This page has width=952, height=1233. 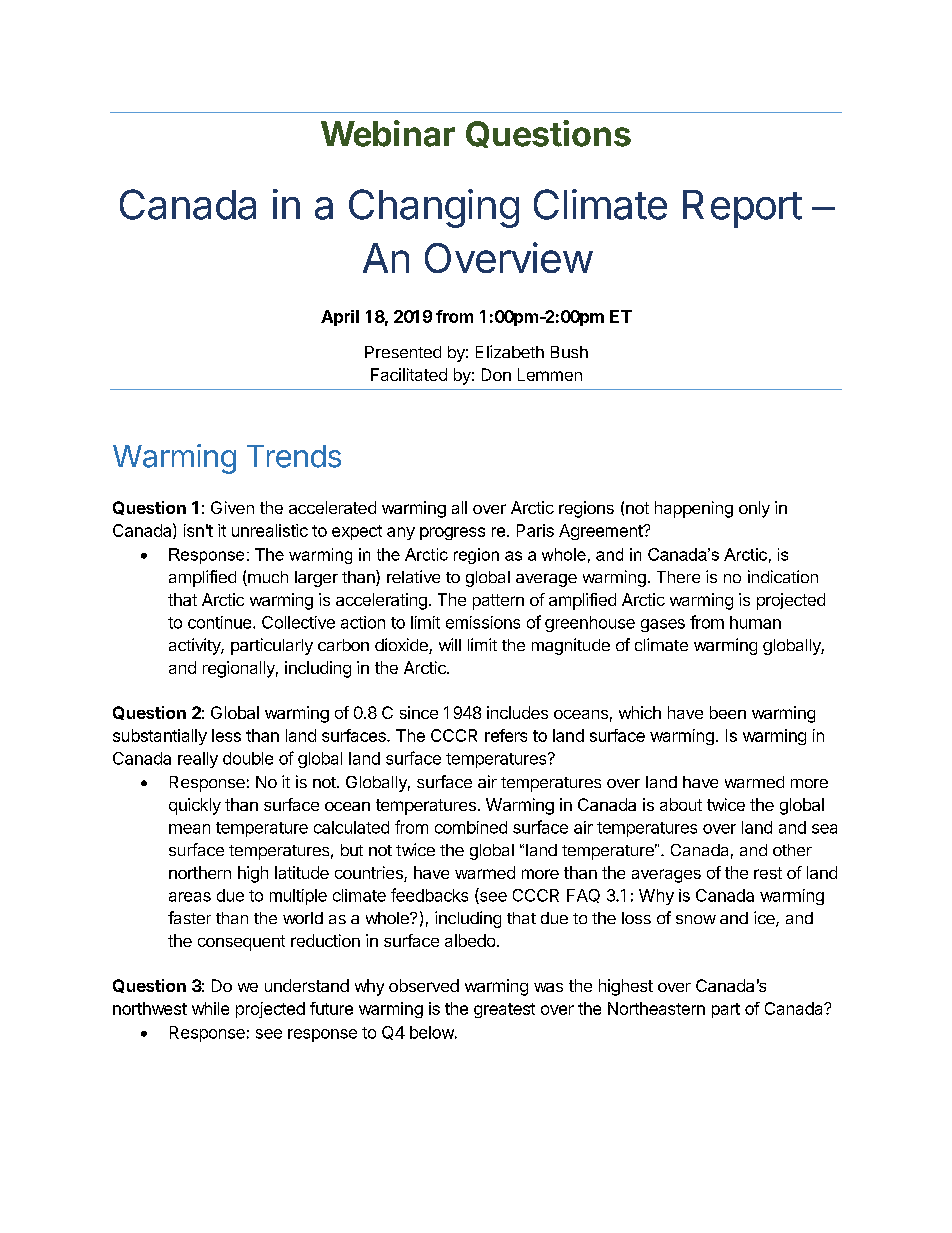 I want to click on while, so click(x=210, y=1008).
